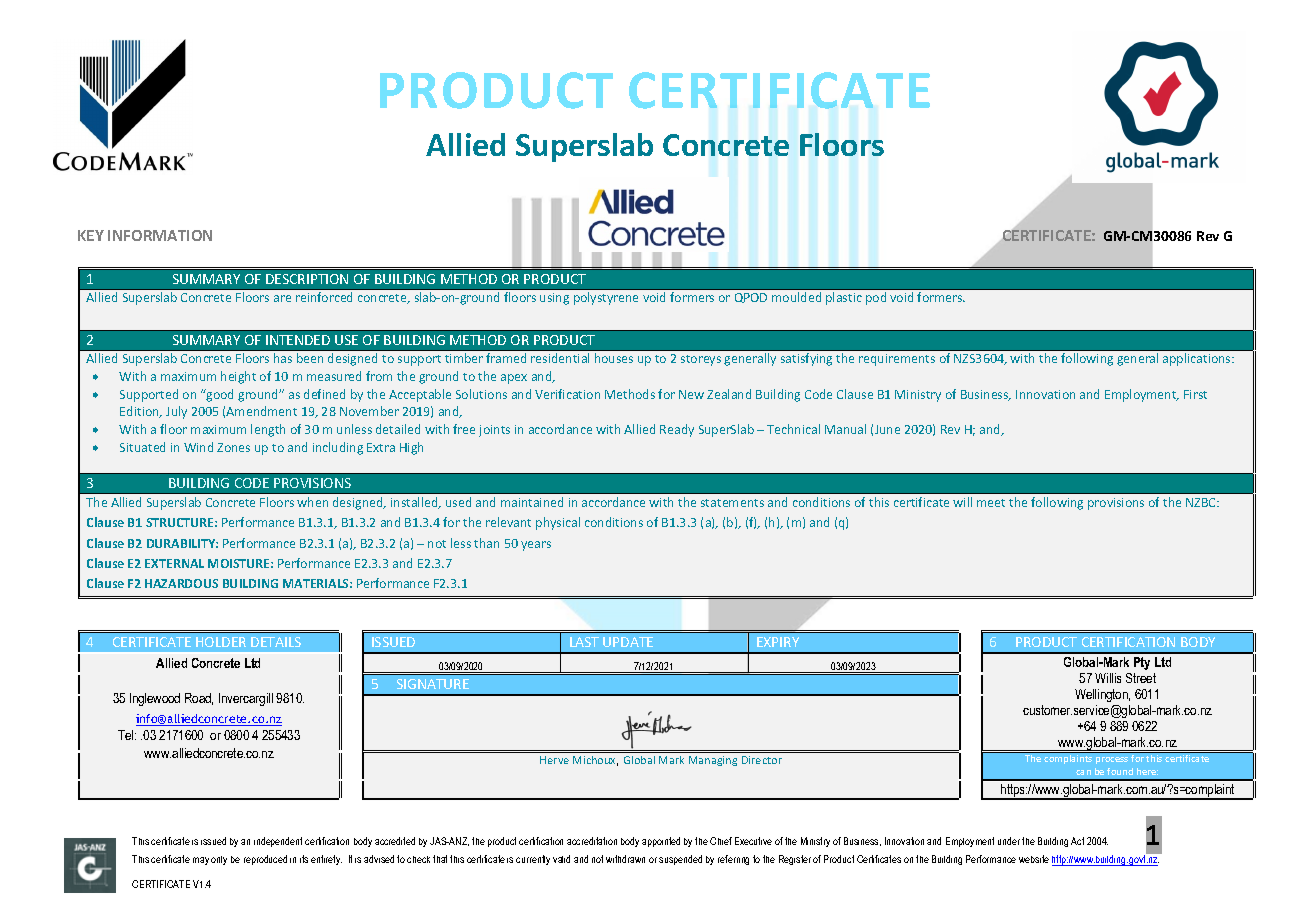 Image resolution: width=1308 pixels, height=924 pixels. Describe the element at coordinates (796, 297) in the screenshot. I see `moulded` at that location.
